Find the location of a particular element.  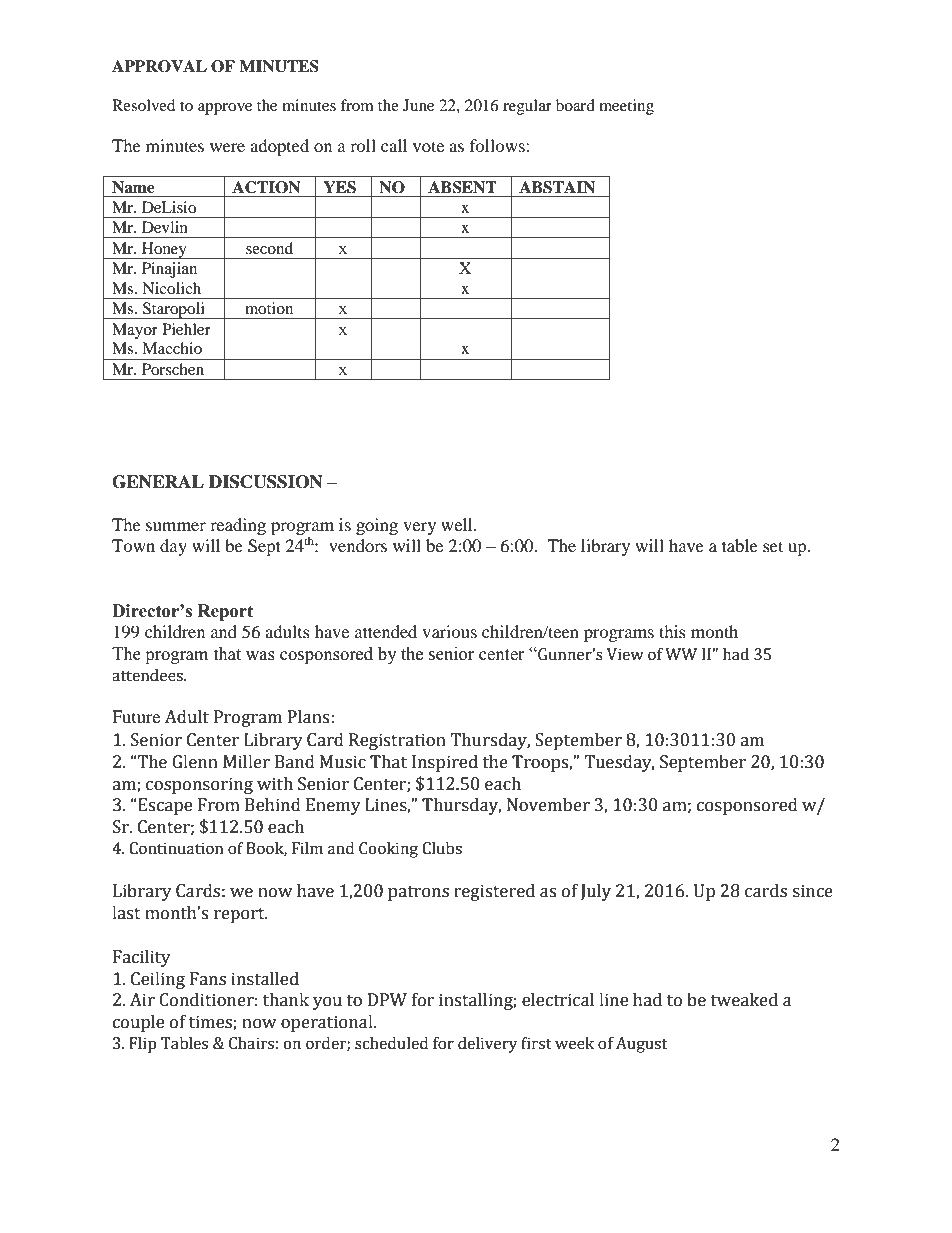

June is located at coordinates (418, 105).
